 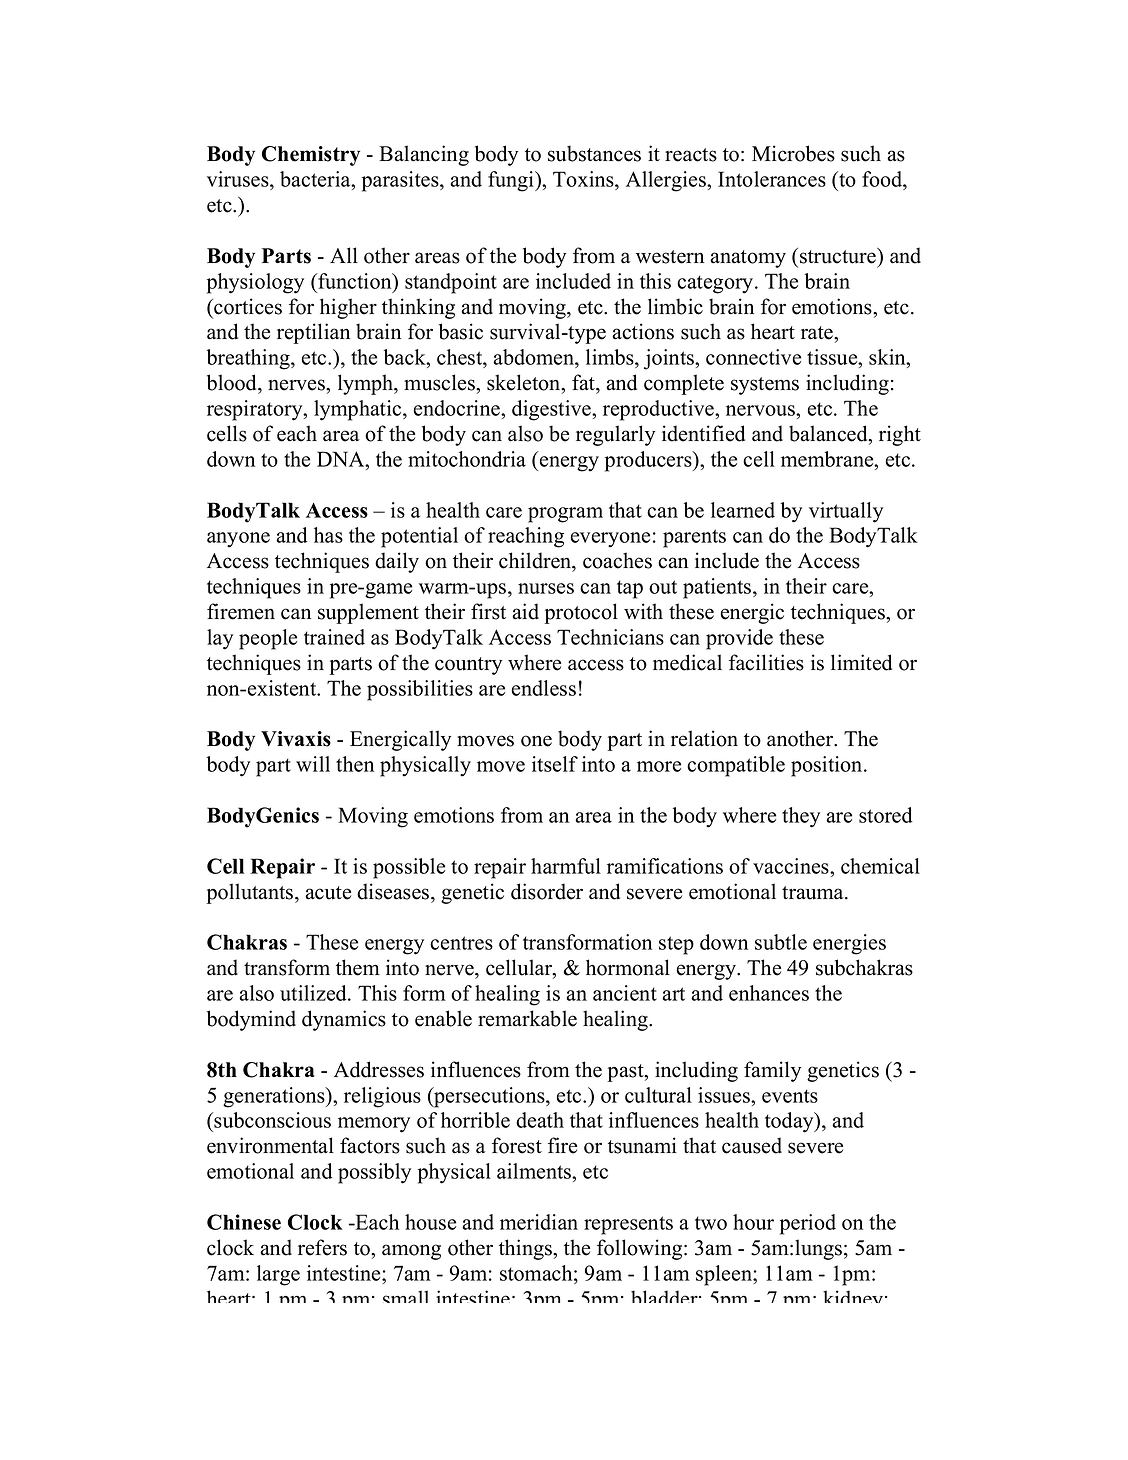 I want to click on Microbes, so click(x=793, y=153).
